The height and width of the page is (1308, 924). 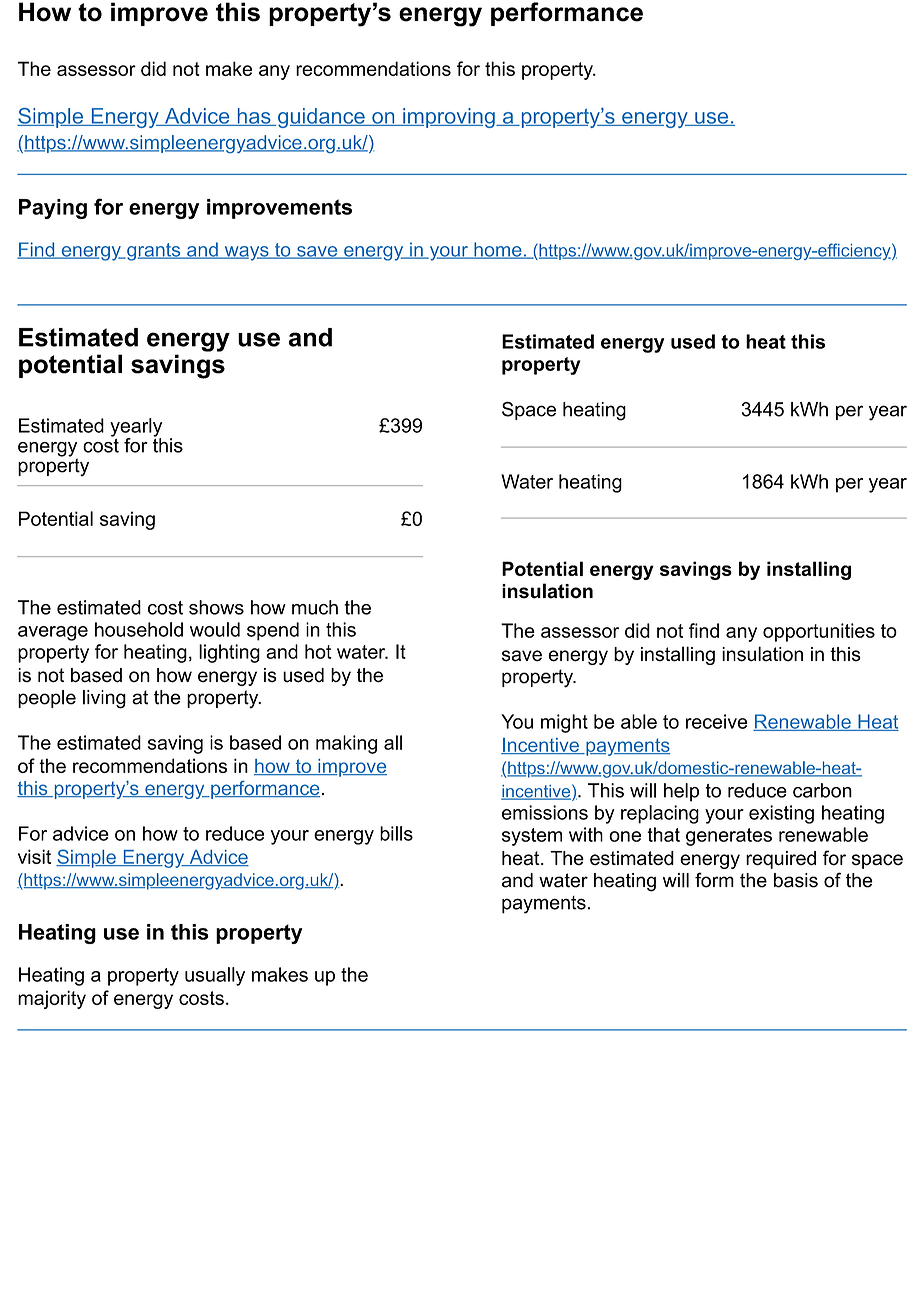 I want to click on much, so click(x=315, y=607).
